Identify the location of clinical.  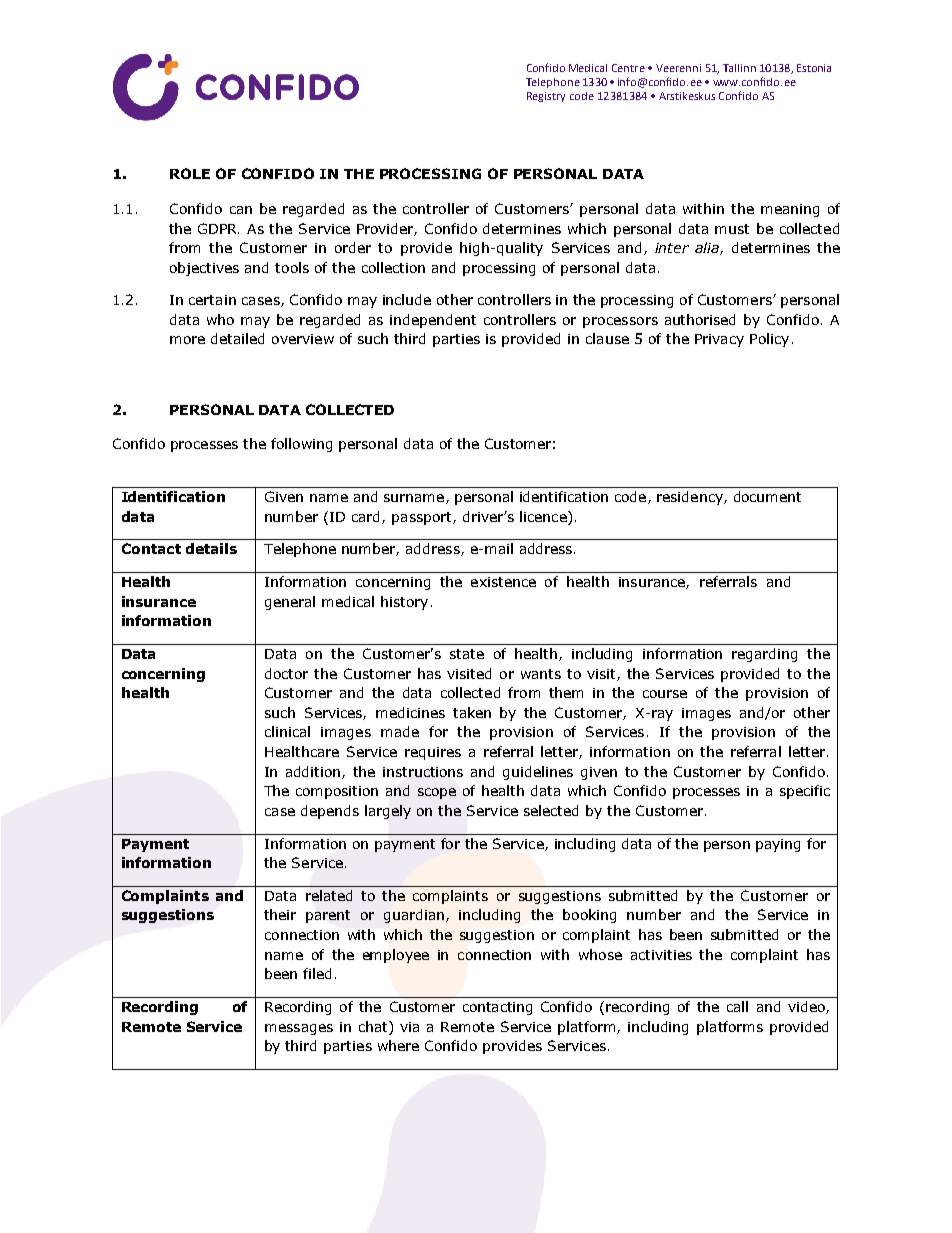
(287, 731).
